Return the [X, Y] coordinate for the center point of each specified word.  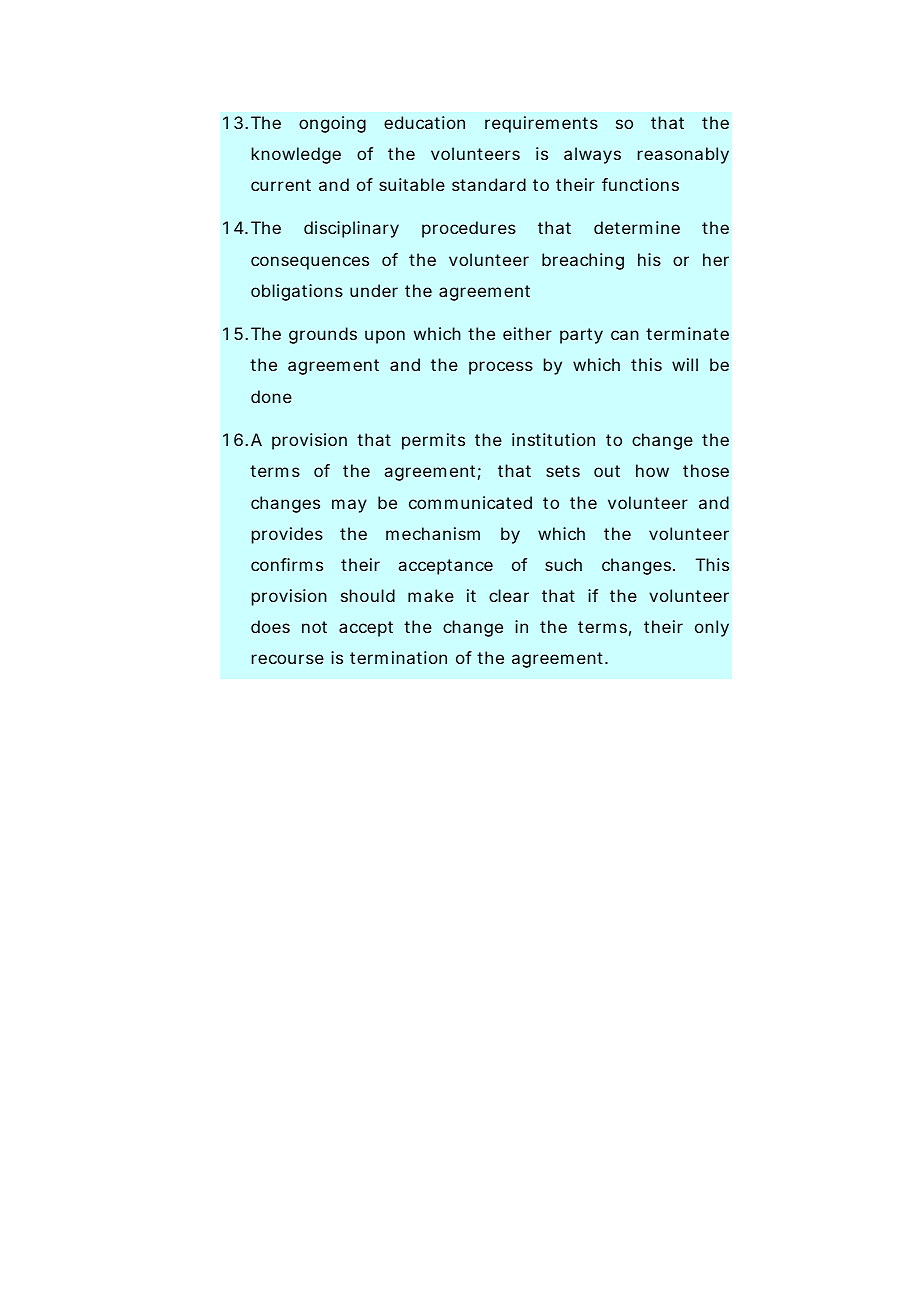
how [652, 470]
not [314, 627]
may [349, 506]
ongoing [332, 124]
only [712, 628]
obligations [297, 292]
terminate [687, 333]
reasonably [683, 155]
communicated [470, 502]
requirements [541, 124]
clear [509, 595]
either [527, 333]
